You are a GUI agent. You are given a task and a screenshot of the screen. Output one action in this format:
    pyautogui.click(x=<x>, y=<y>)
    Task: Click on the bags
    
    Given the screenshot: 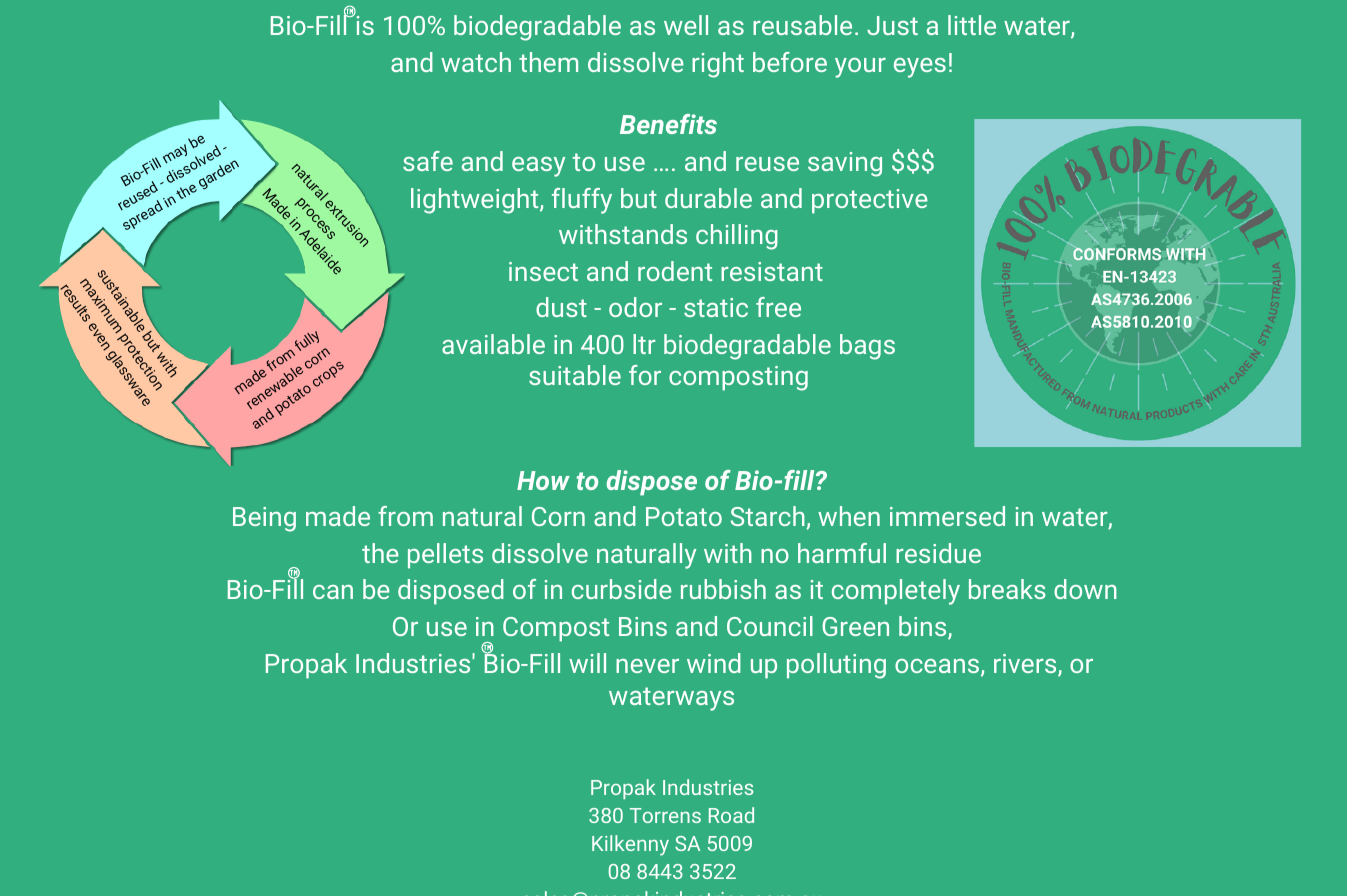 What is the action you would take?
    pyautogui.click(x=867, y=347)
